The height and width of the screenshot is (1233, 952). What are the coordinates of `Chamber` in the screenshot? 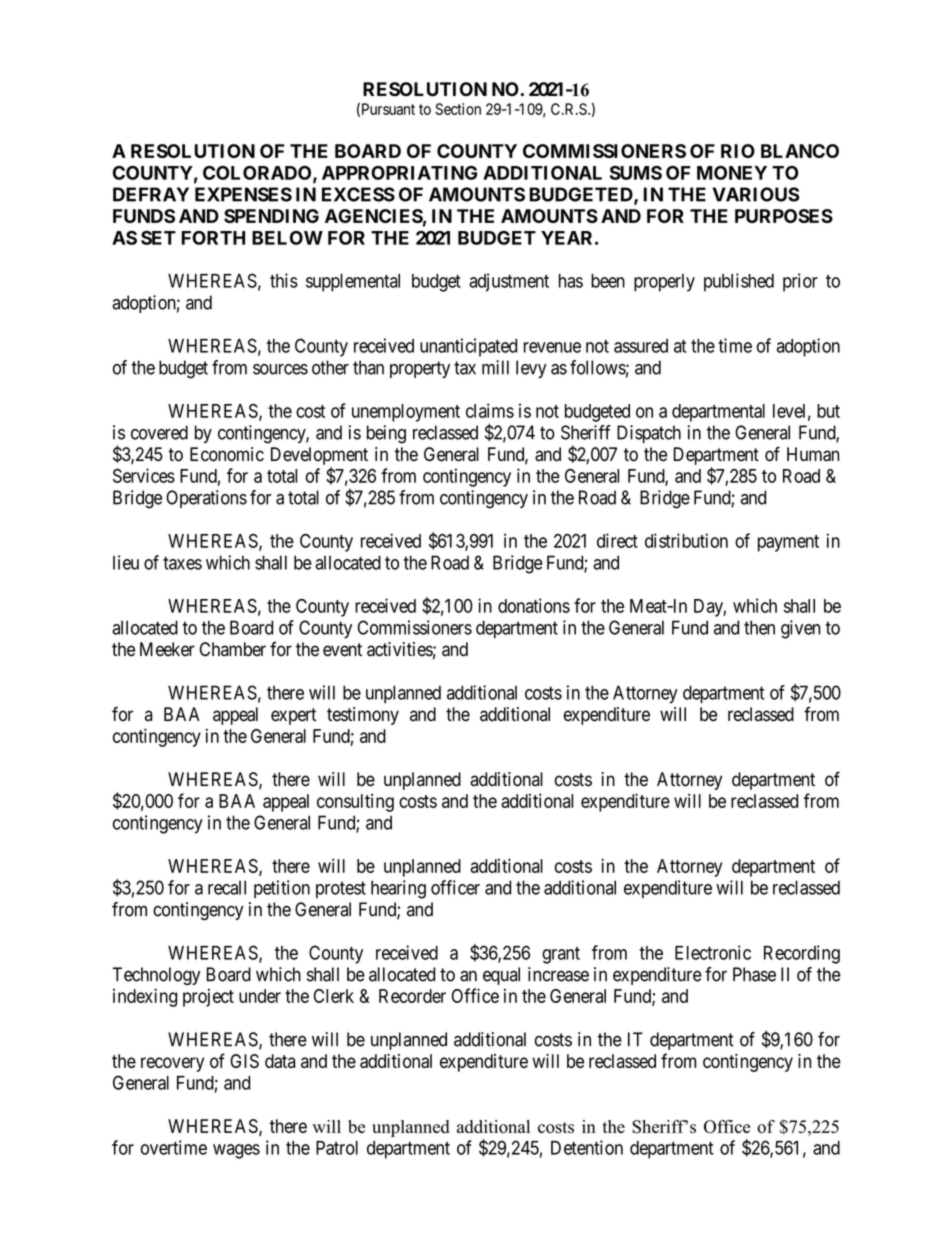 It's located at (233, 649).
